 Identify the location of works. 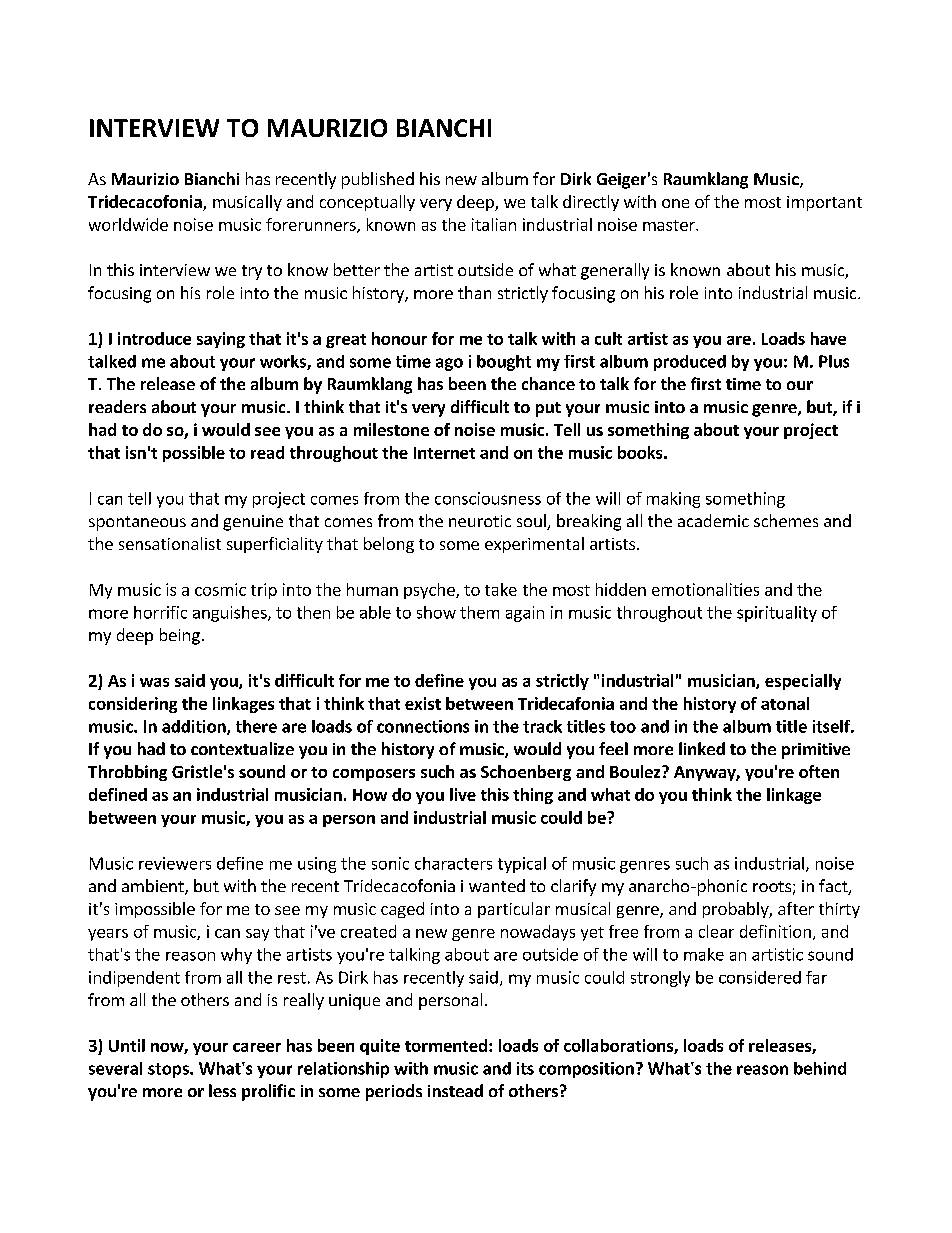
(284, 362).
